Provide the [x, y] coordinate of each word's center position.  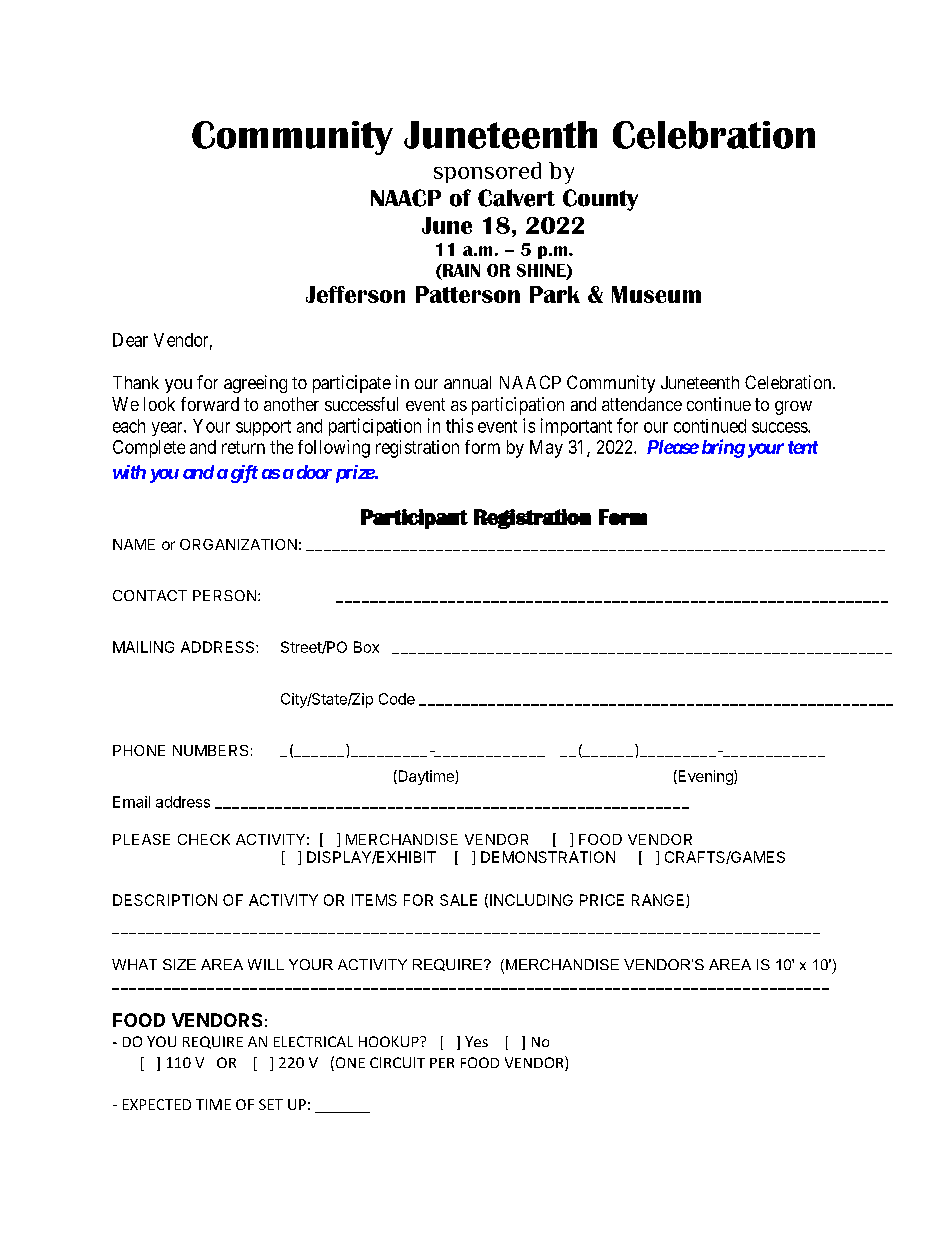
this [459, 425]
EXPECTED [157, 1104]
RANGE [659, 901]
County [600, 200]
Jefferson [355, 294]
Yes [476, 1041]
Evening [705, 777]
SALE [458, 900]
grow [793, 408]
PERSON [224, 595]
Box [366, 647]
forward [210, 404]
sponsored [487, 172]
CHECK [204, 839]
